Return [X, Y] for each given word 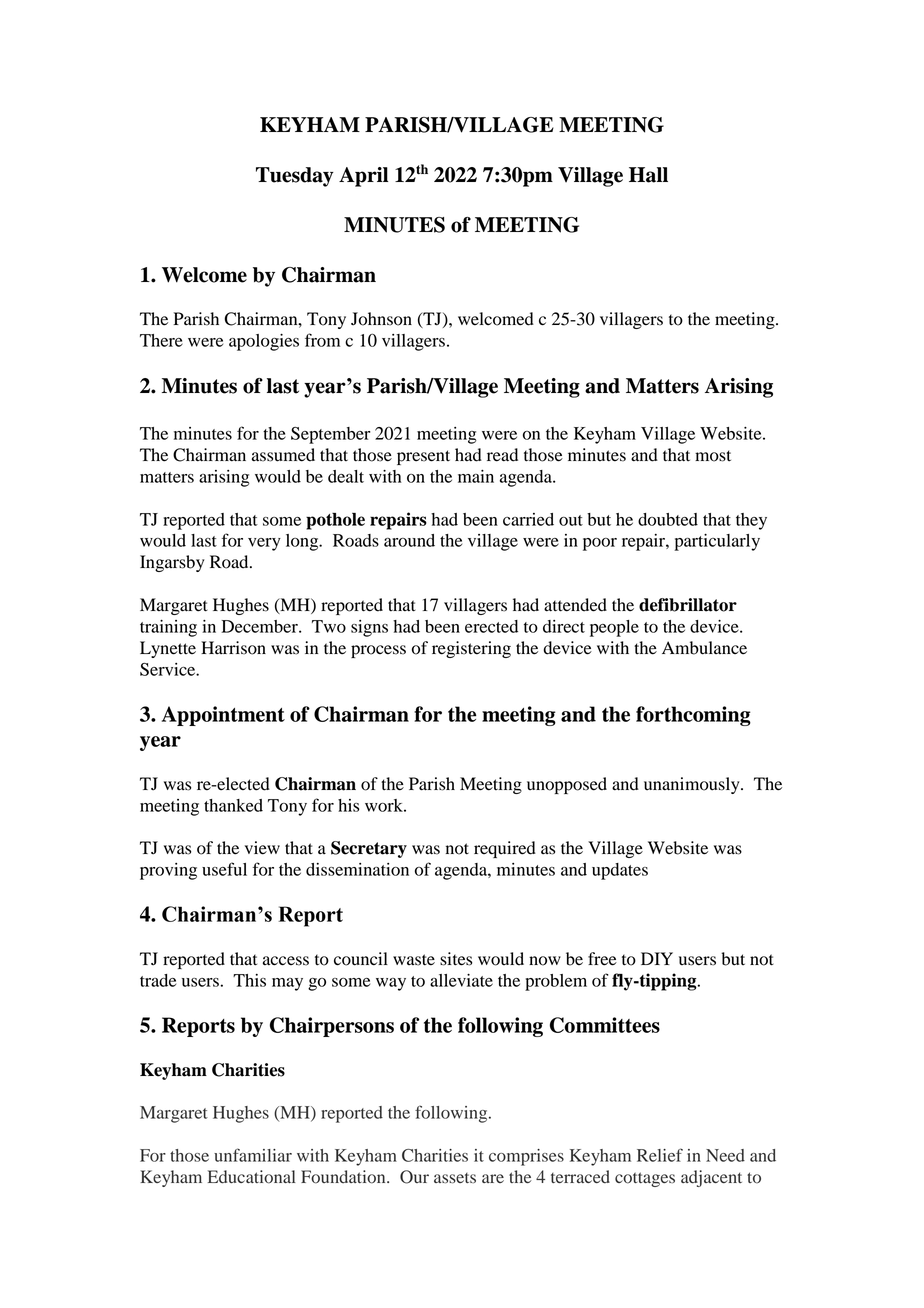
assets [455, 1178]
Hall [648, 175]
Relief [660, 1155]
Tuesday [295, 177]
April [363, 177]
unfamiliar [253, 1155]
